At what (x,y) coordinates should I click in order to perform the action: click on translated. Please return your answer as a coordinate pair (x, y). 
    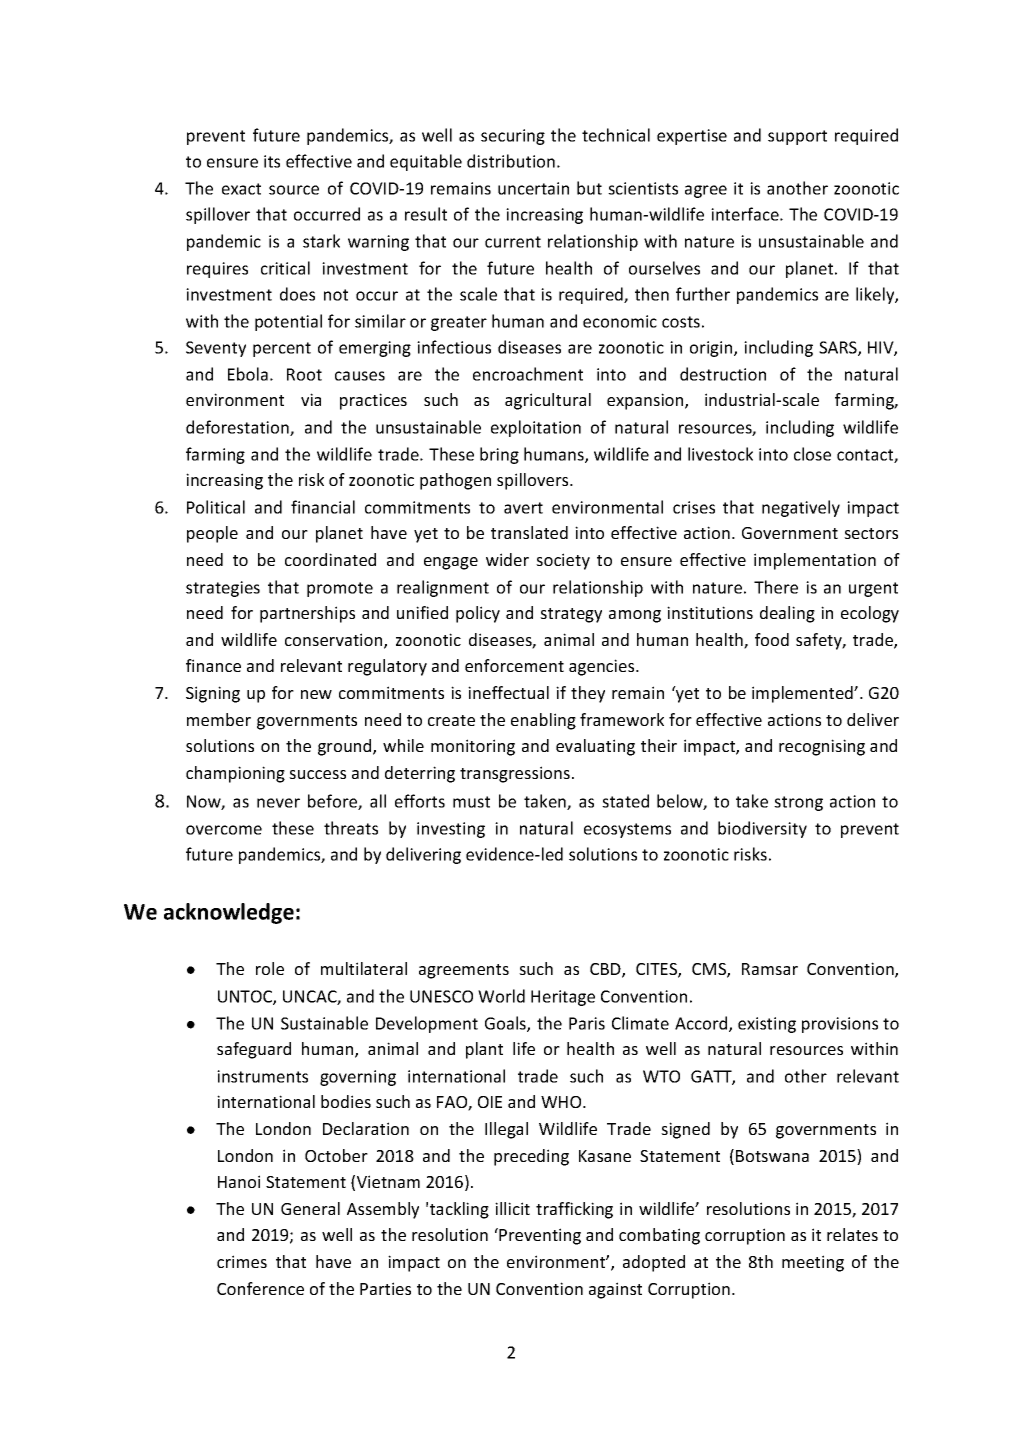
    Looking at the image, I should click on (529, 532).
